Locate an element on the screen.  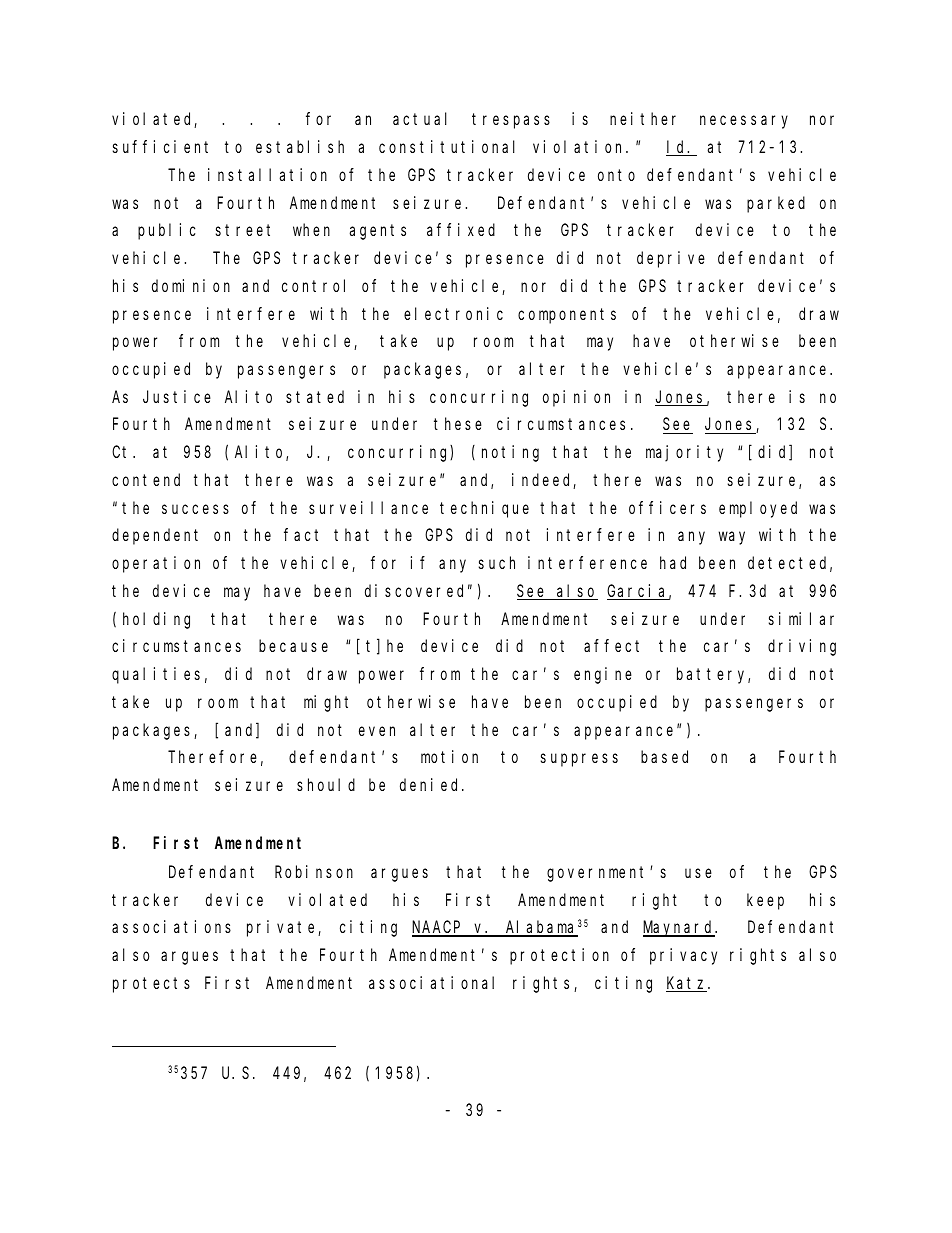
privacy is located at coordinates (683, 956).
